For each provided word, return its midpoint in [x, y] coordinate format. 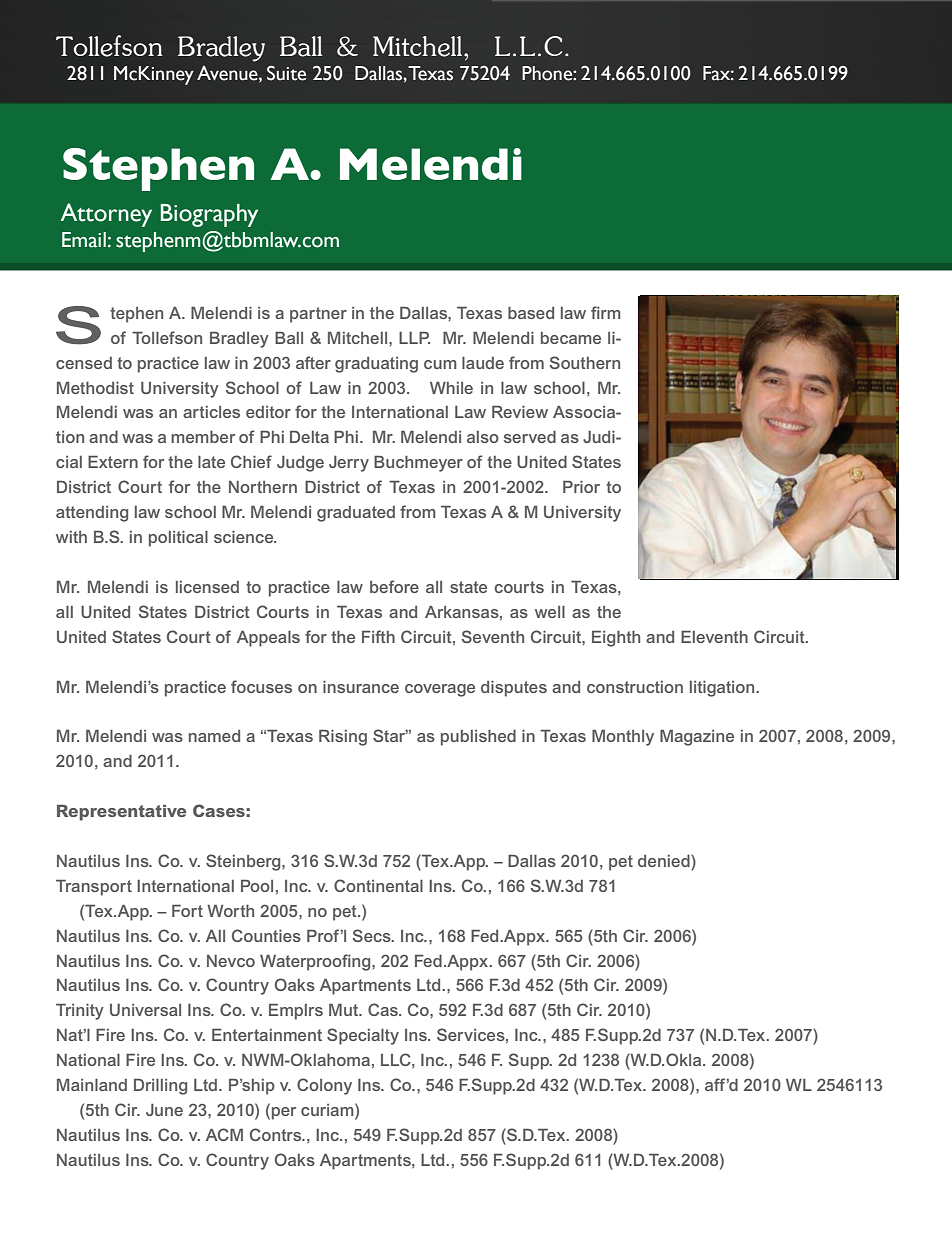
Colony [324, 1086]
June [164, 1110]
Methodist [95, 388]
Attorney [106, 215]
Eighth [616, 639]
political [178, 539]
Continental [378, 885]
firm [606, 312]
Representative [121, 813]
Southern [585, 362]
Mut [345, 1010]
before [394, 586]
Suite [286, 73]
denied [665, 860]
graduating [376, 365]
